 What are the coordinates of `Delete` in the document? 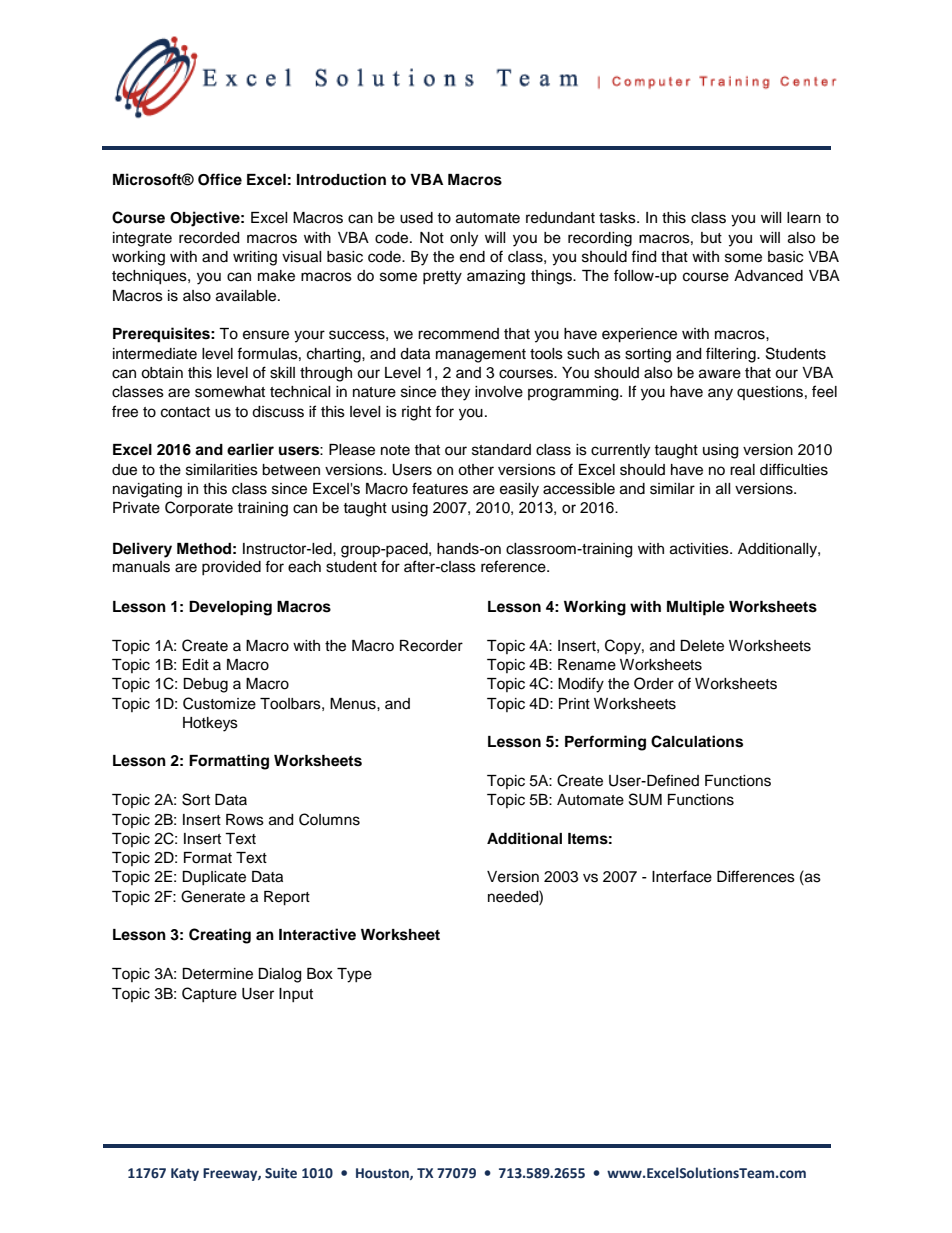 It's located at (702, 646).
